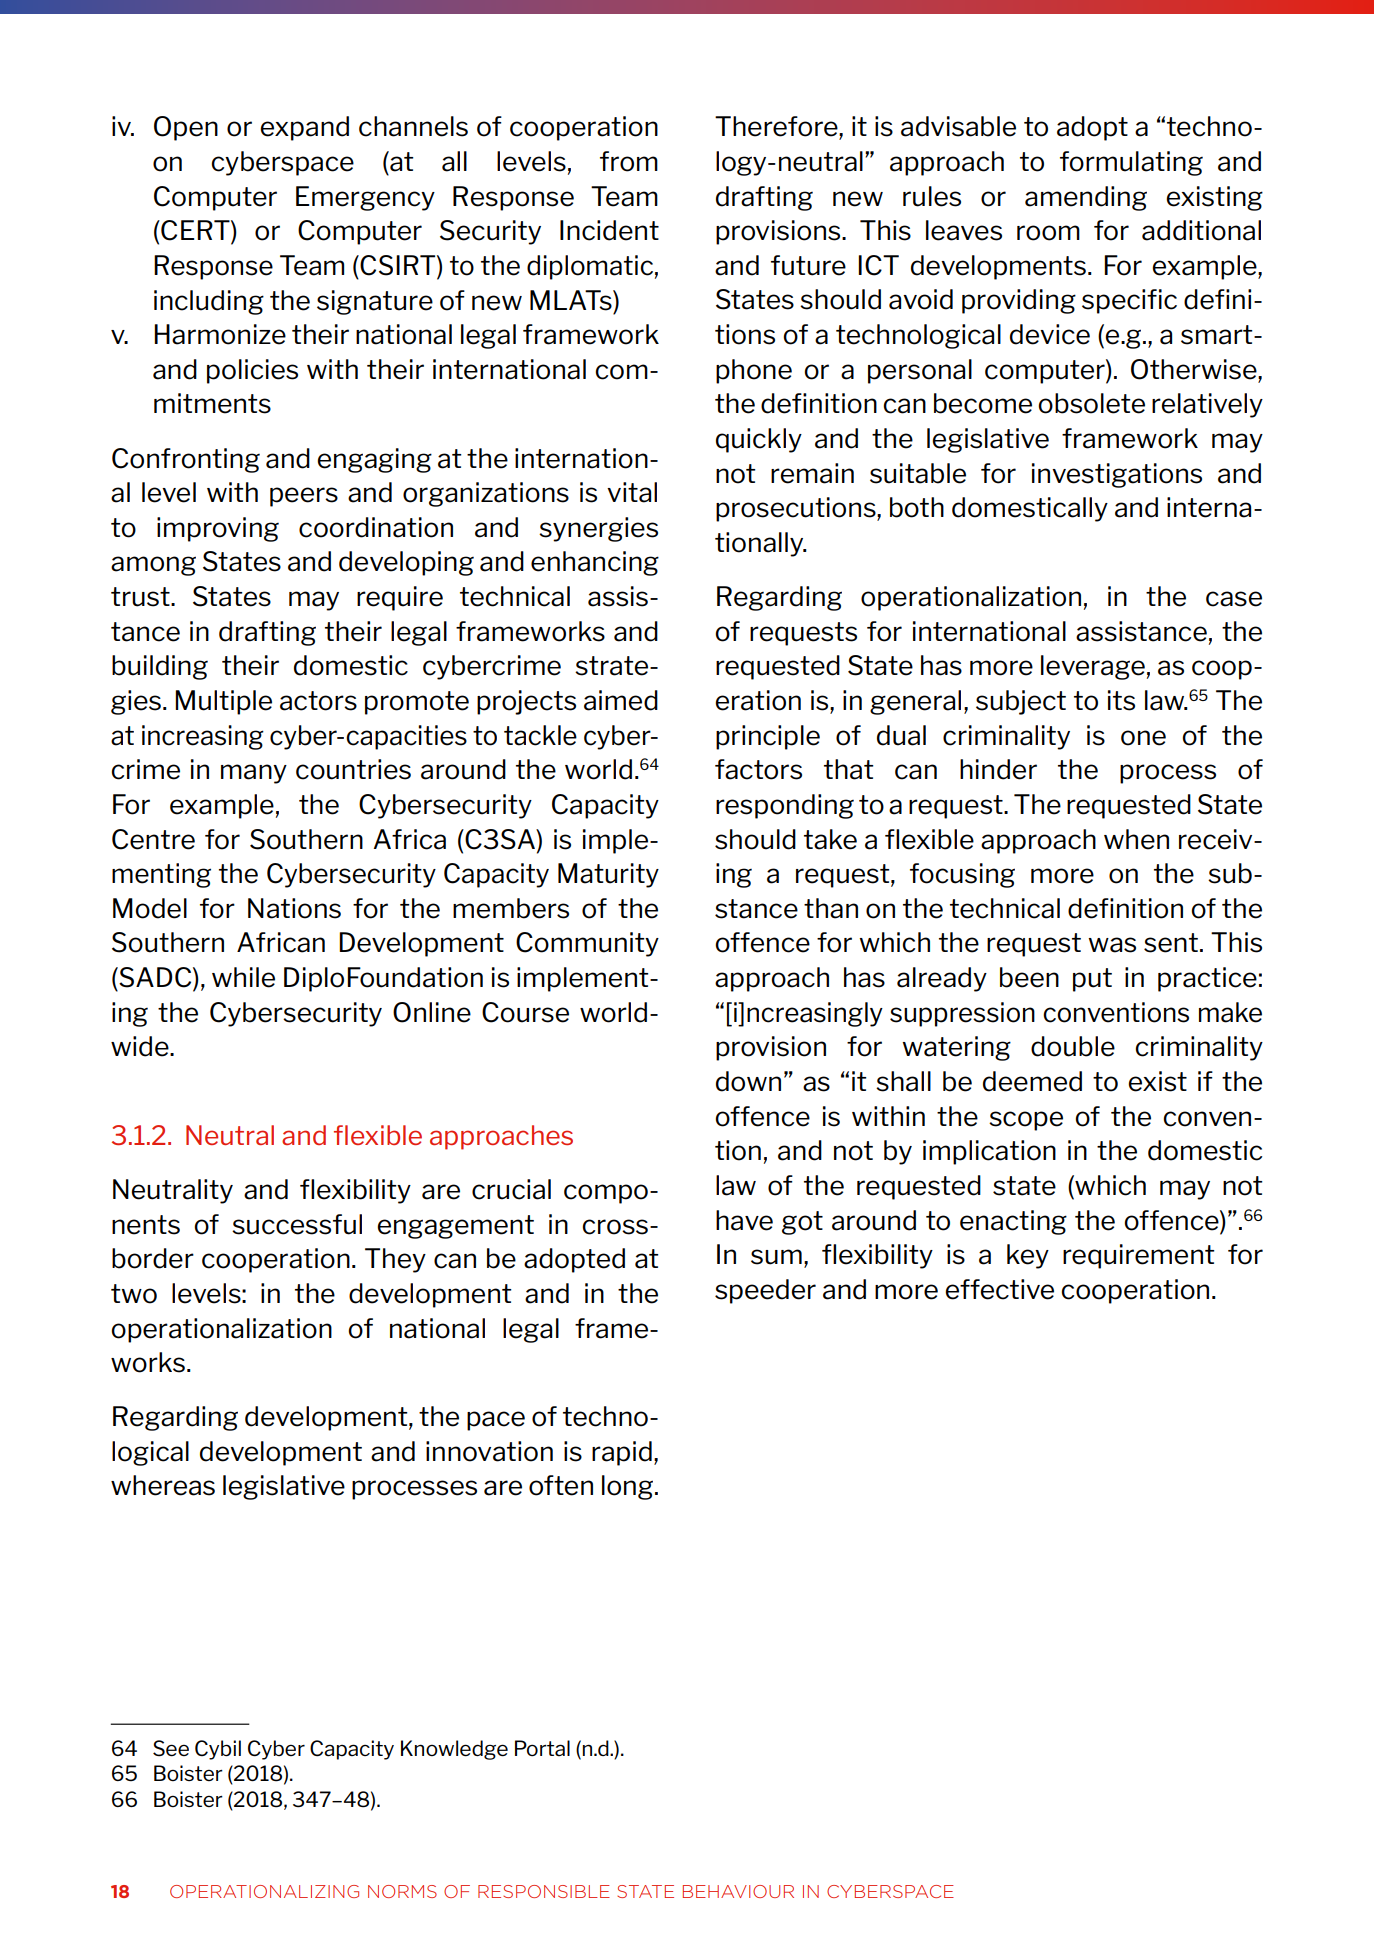 This page has width=1374, height=1944. I want to click on many, so click(254, 774).
